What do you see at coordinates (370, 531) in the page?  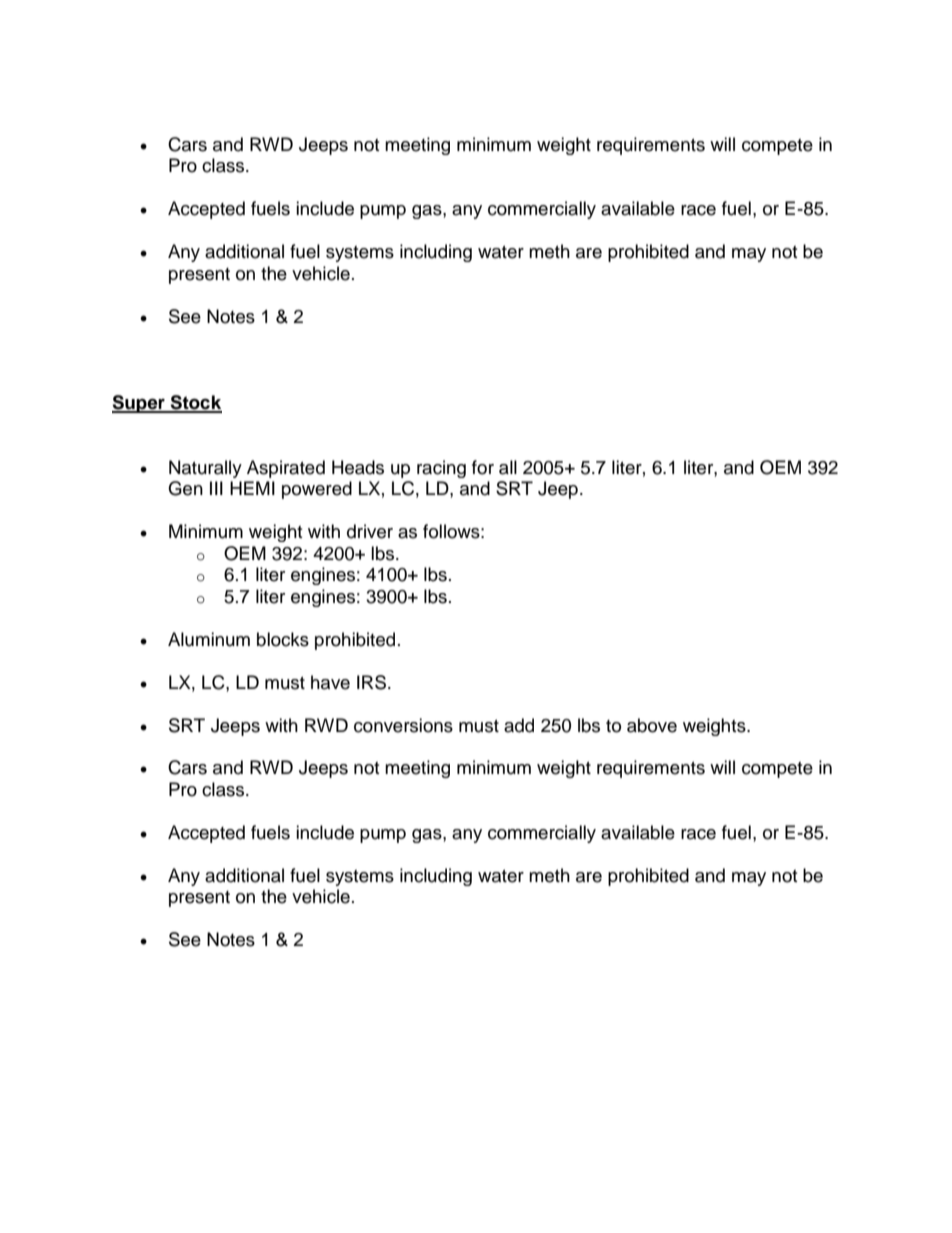 I see `driver` at bounding box center [370, 531].
